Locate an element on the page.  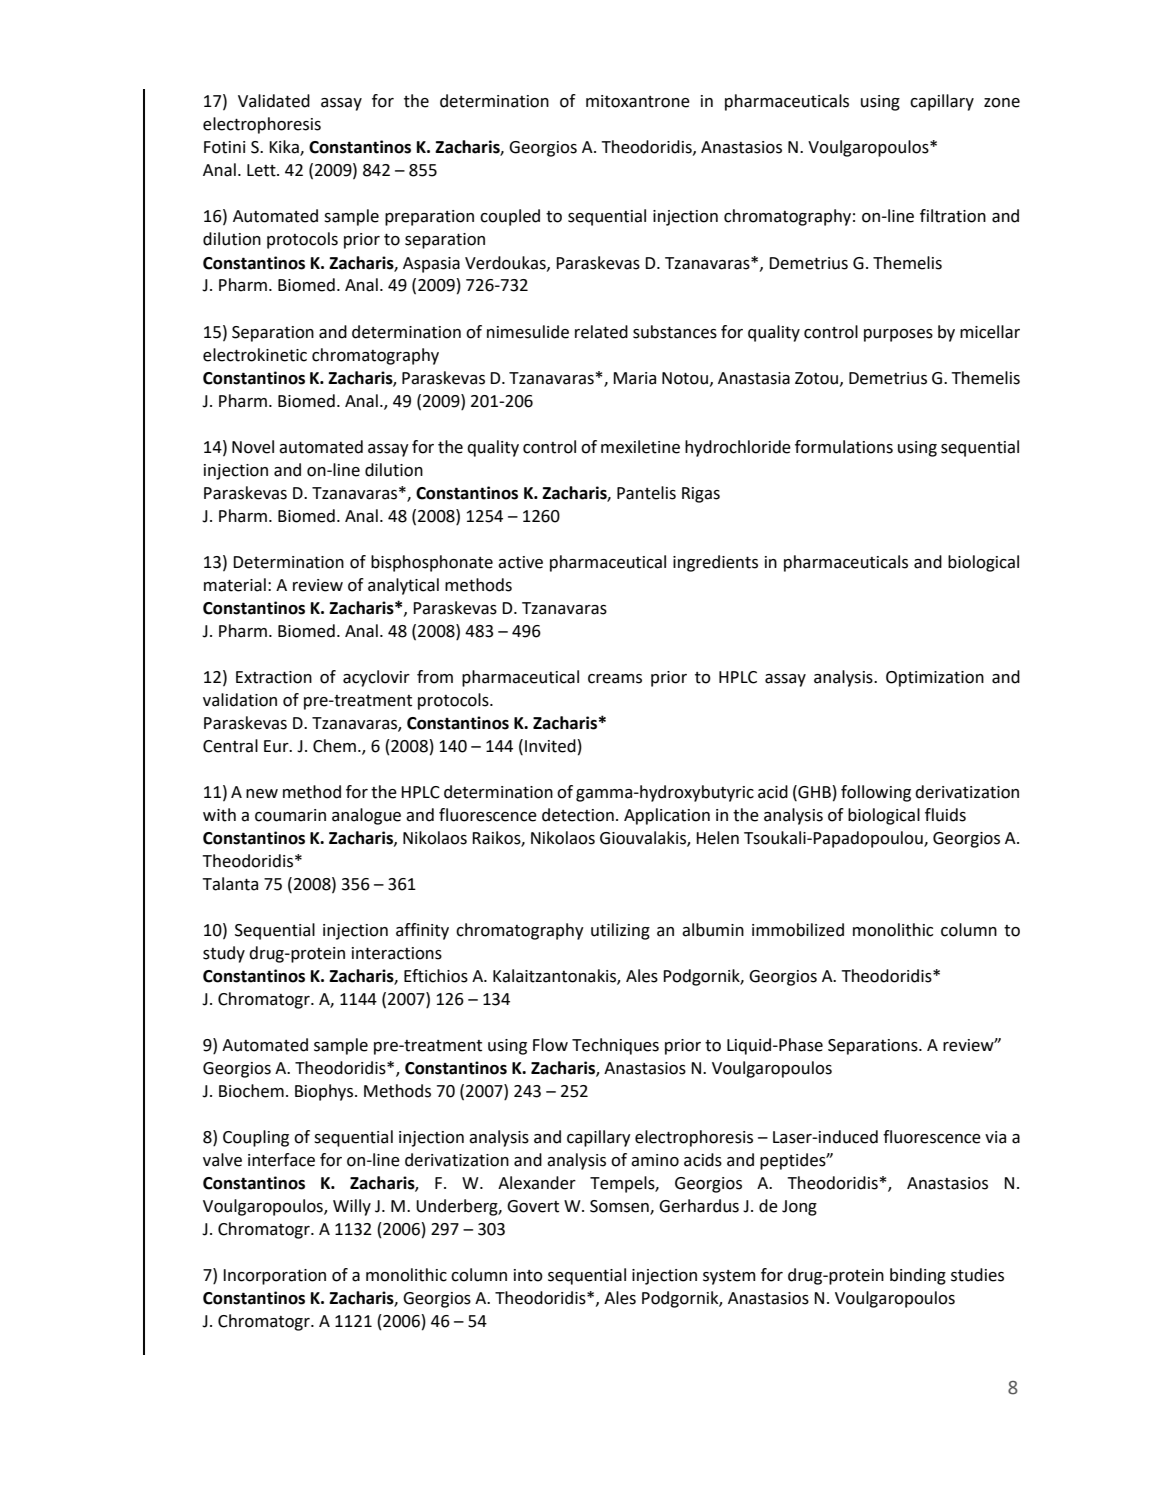
zone is located at coordinates (1002, 103).
